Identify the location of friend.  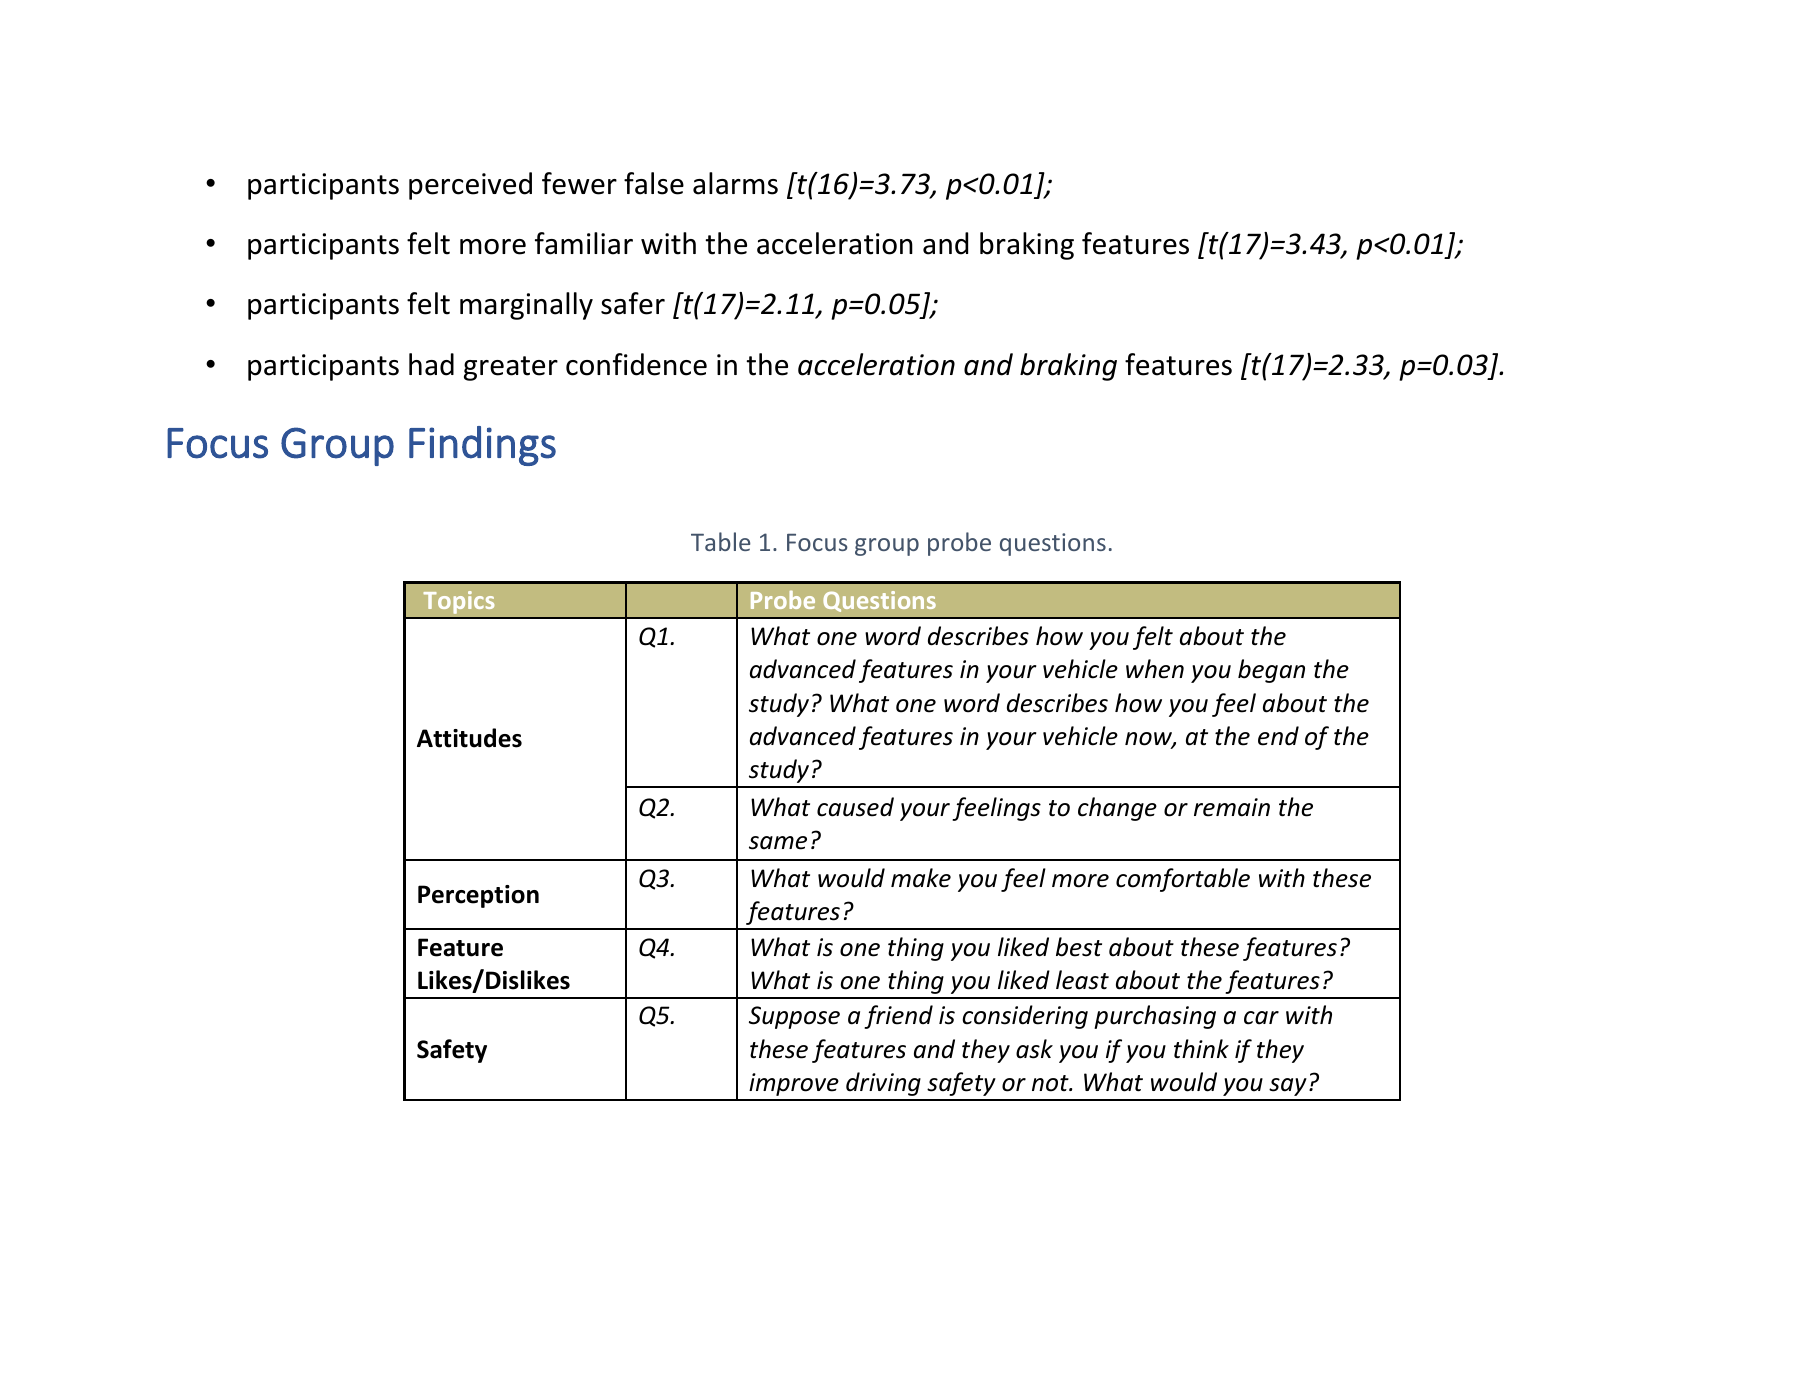
(898, 1017).
